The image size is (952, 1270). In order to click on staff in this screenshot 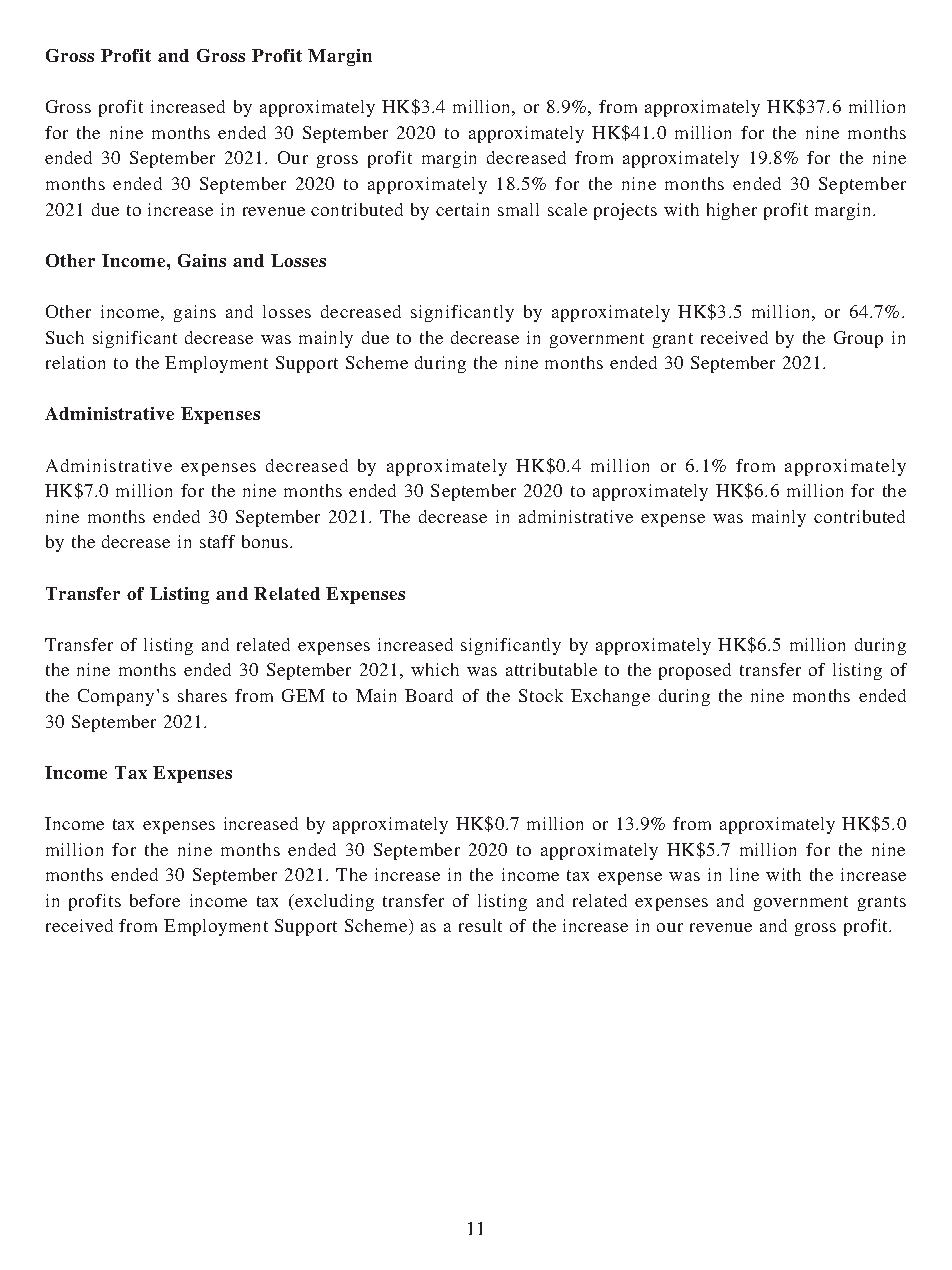, I will do `click(217, 541)`.
